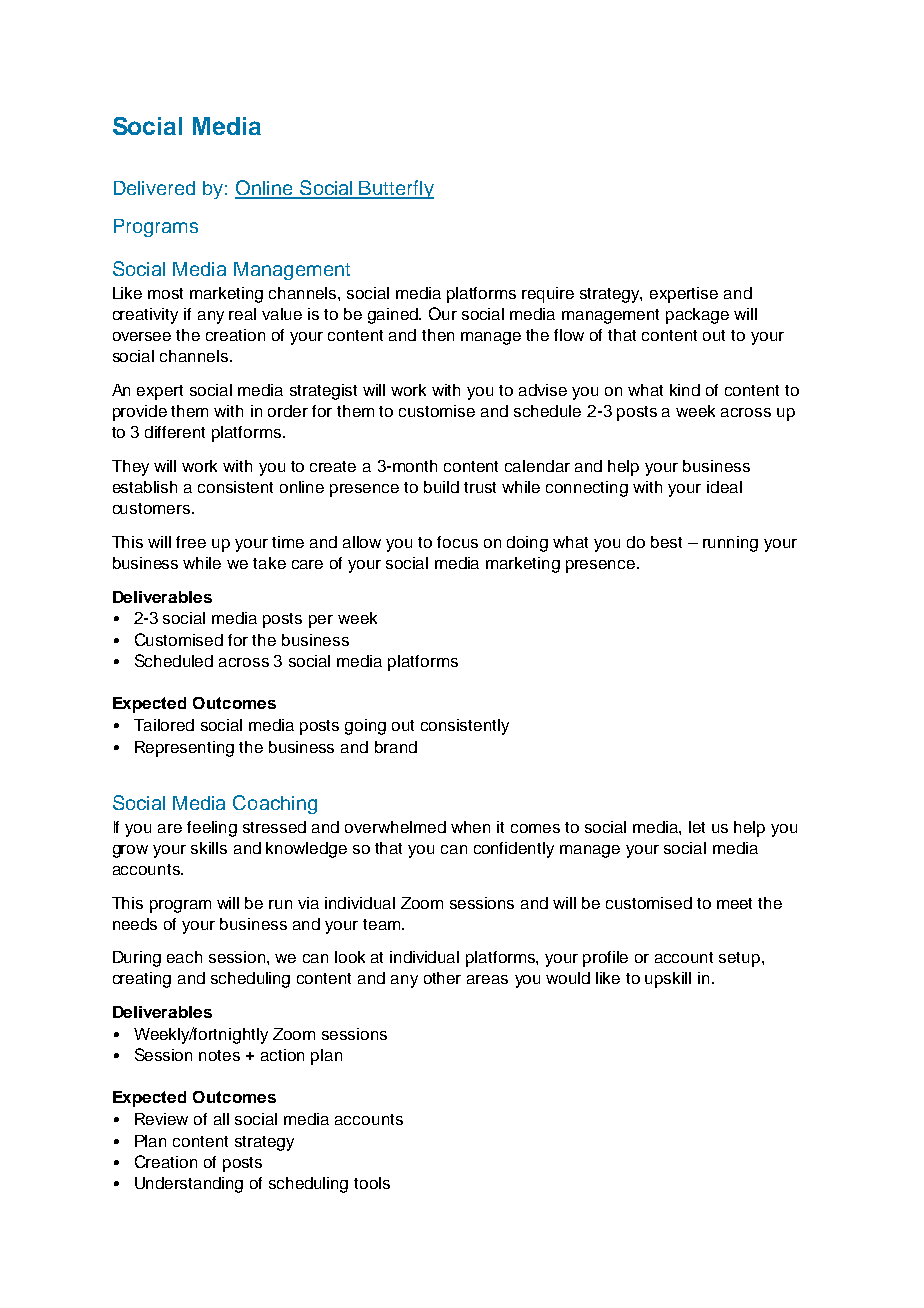 Image resolution: width=924 pixels, height=1308 pixels. I want to click on Understanding, so click(189, 1185).
